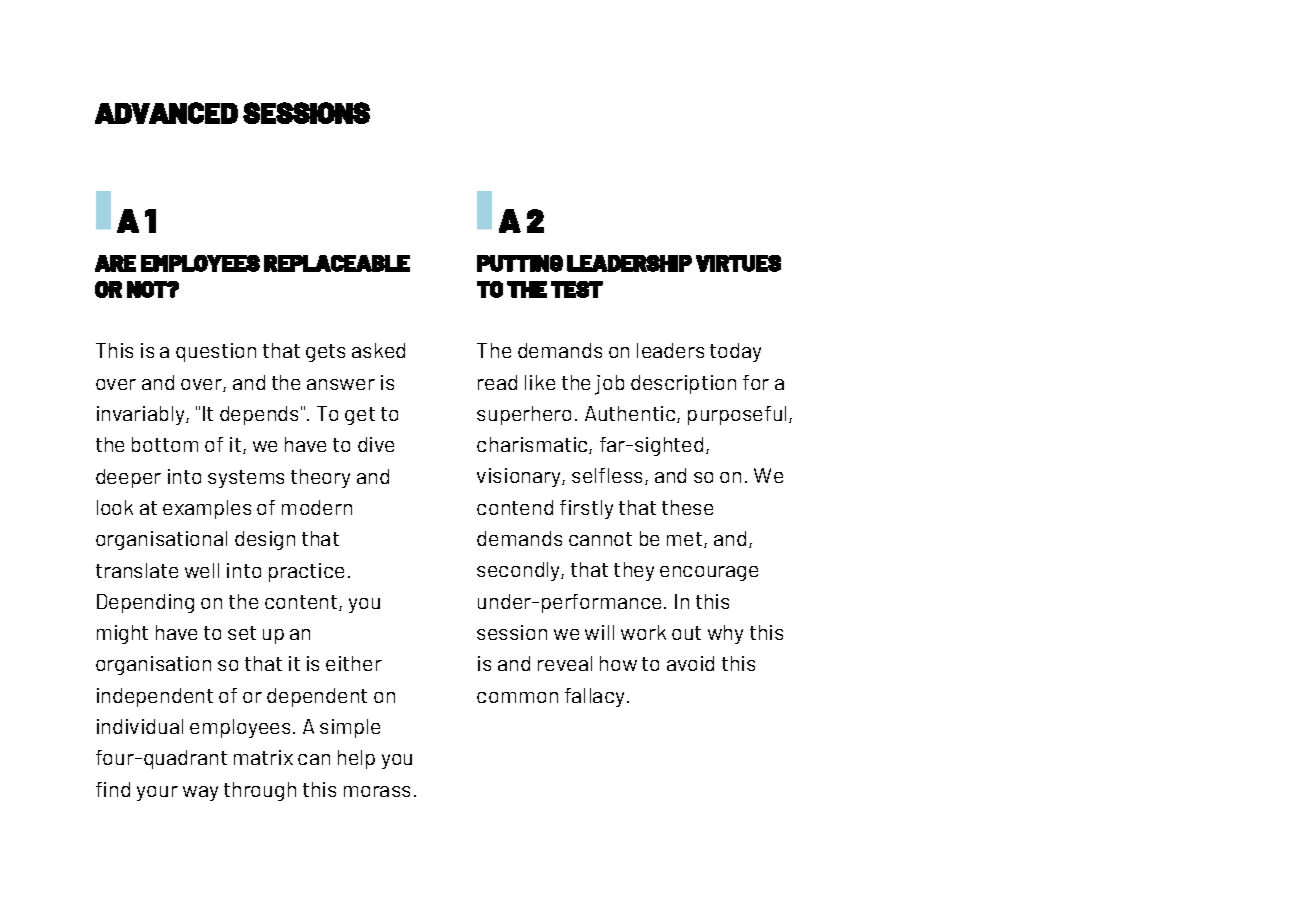  Describe the element at coordinates (200, 793) in the document. I see `way` at that location.
